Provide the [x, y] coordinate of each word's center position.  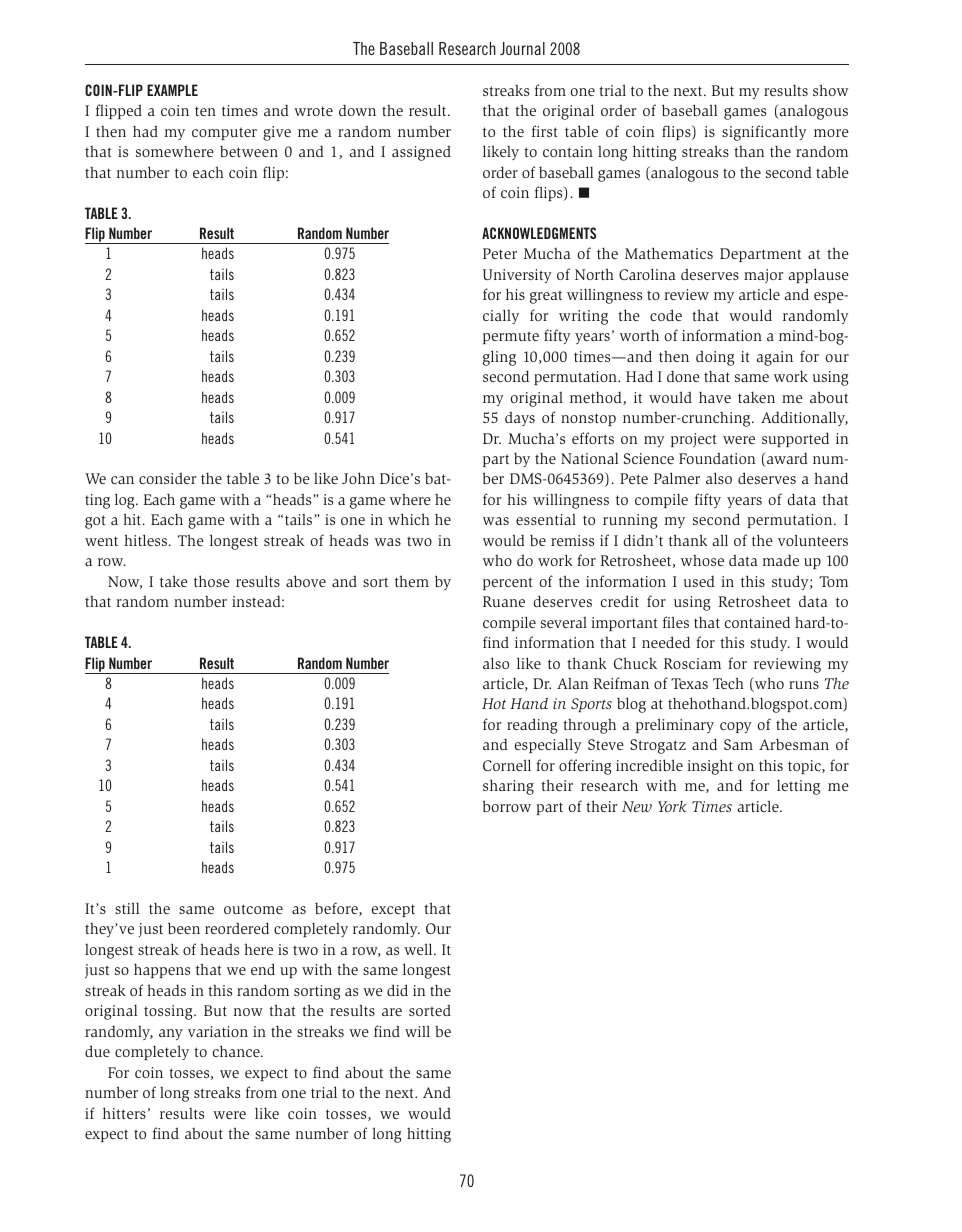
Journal [522, 48]
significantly [764, 133]
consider [167, 478]
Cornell [507, 765]
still [127, 908]
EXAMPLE [172, 90]
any [171, 1034]
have [715, 397]
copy [735, 727]
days [520, 419]
